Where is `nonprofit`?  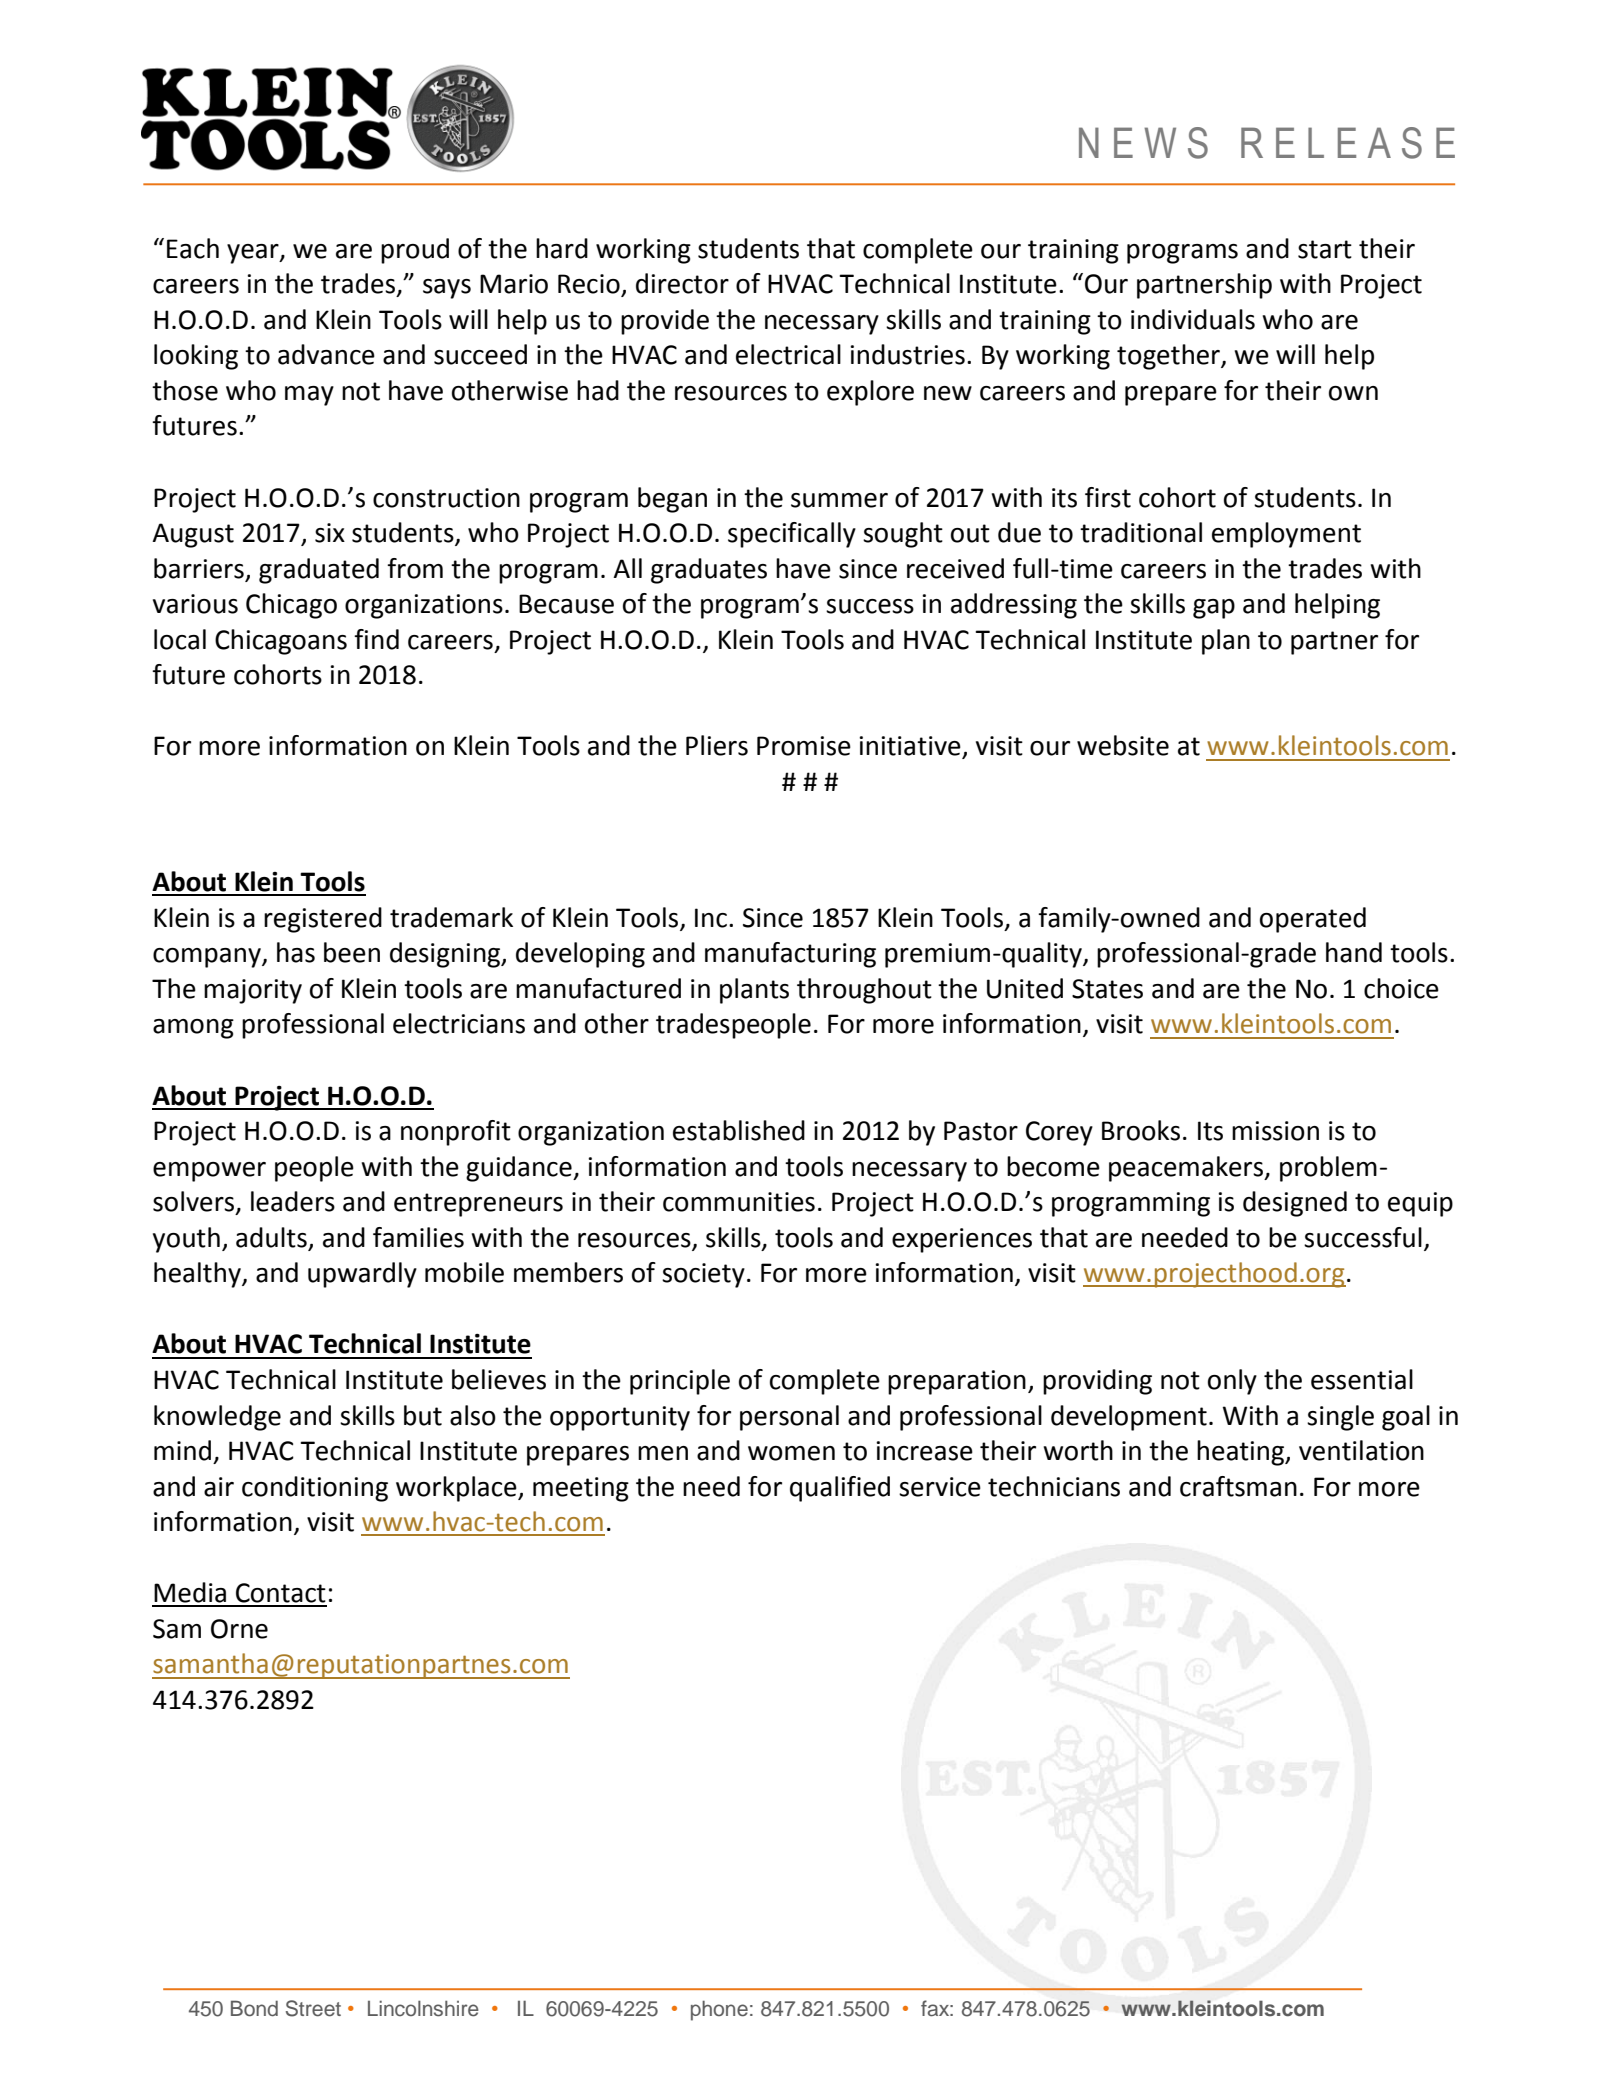
nonprofit is located at coordinates (456, 1133).
